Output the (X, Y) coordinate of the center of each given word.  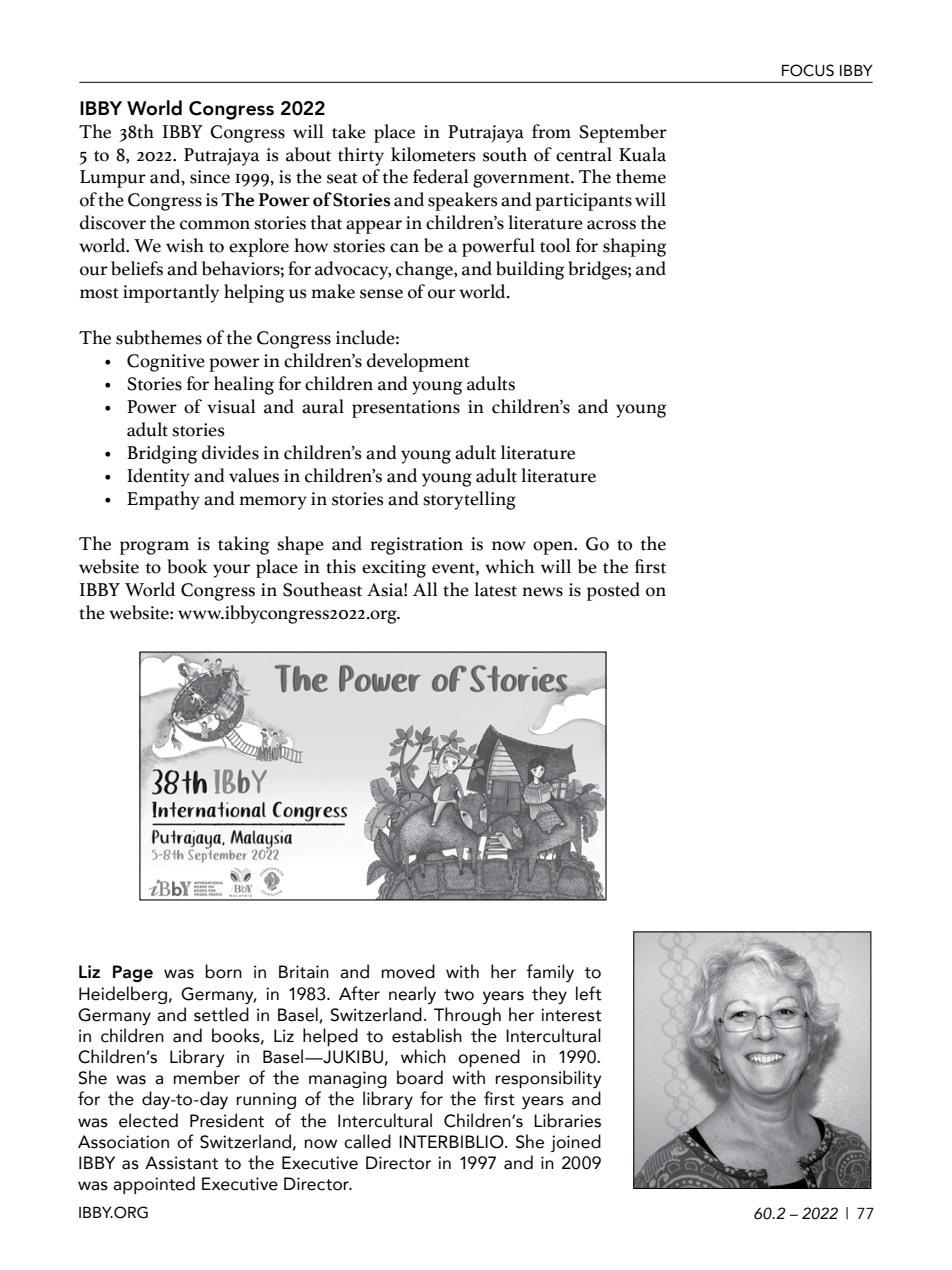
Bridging (162, 454)
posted (613, 591)
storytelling (469, 500)
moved (408, 971)
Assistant (181, 1163)
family (550, 973)
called (367, 1141)
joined (576, 1143)
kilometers (433, 154)
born (223, 971)
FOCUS (808, 70)
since (210, 177)
